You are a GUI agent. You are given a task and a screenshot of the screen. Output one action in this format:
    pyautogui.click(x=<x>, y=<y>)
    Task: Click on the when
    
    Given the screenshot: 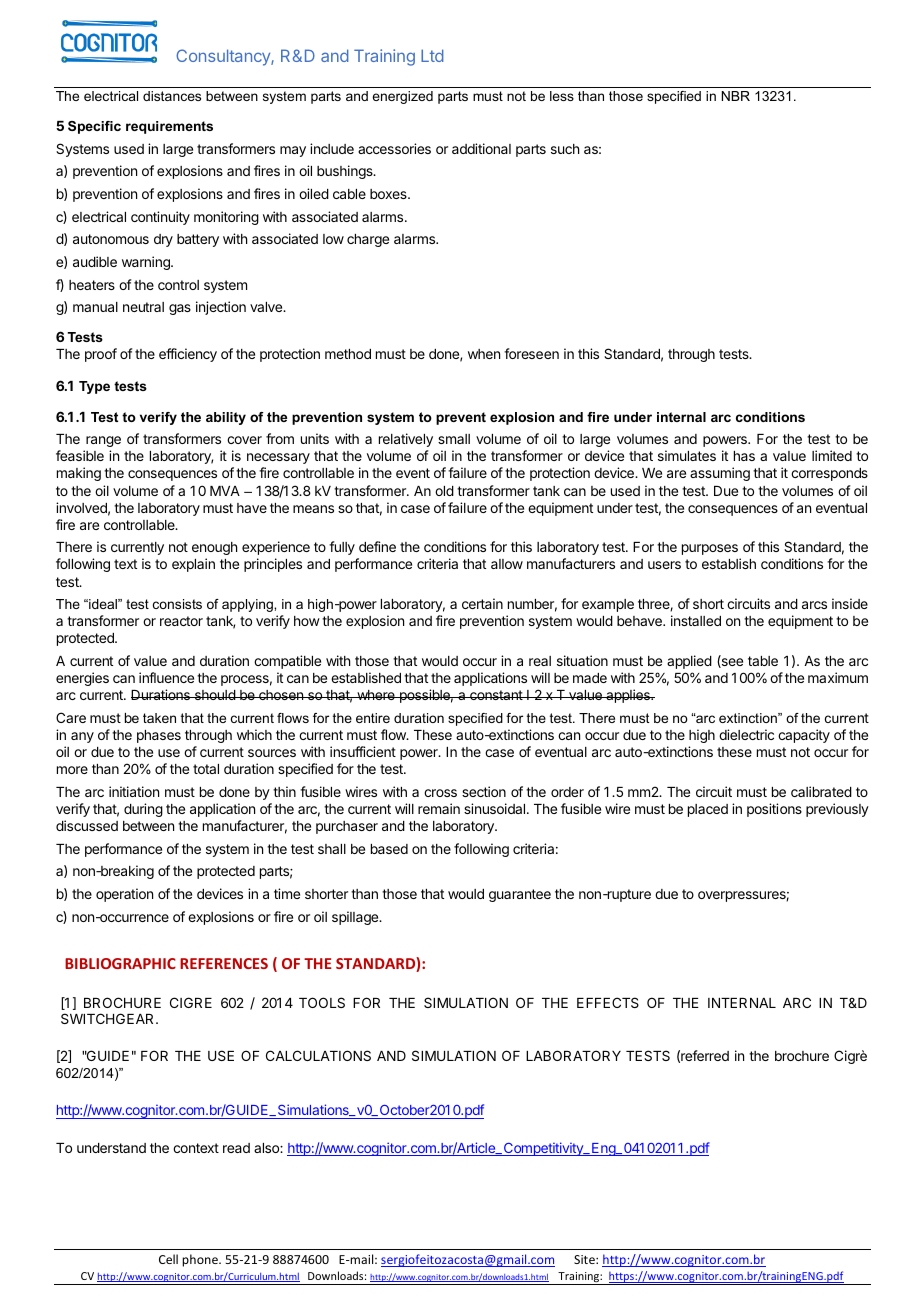 What is the action you would take?
    pyautogui.click(x=484, y=354)
